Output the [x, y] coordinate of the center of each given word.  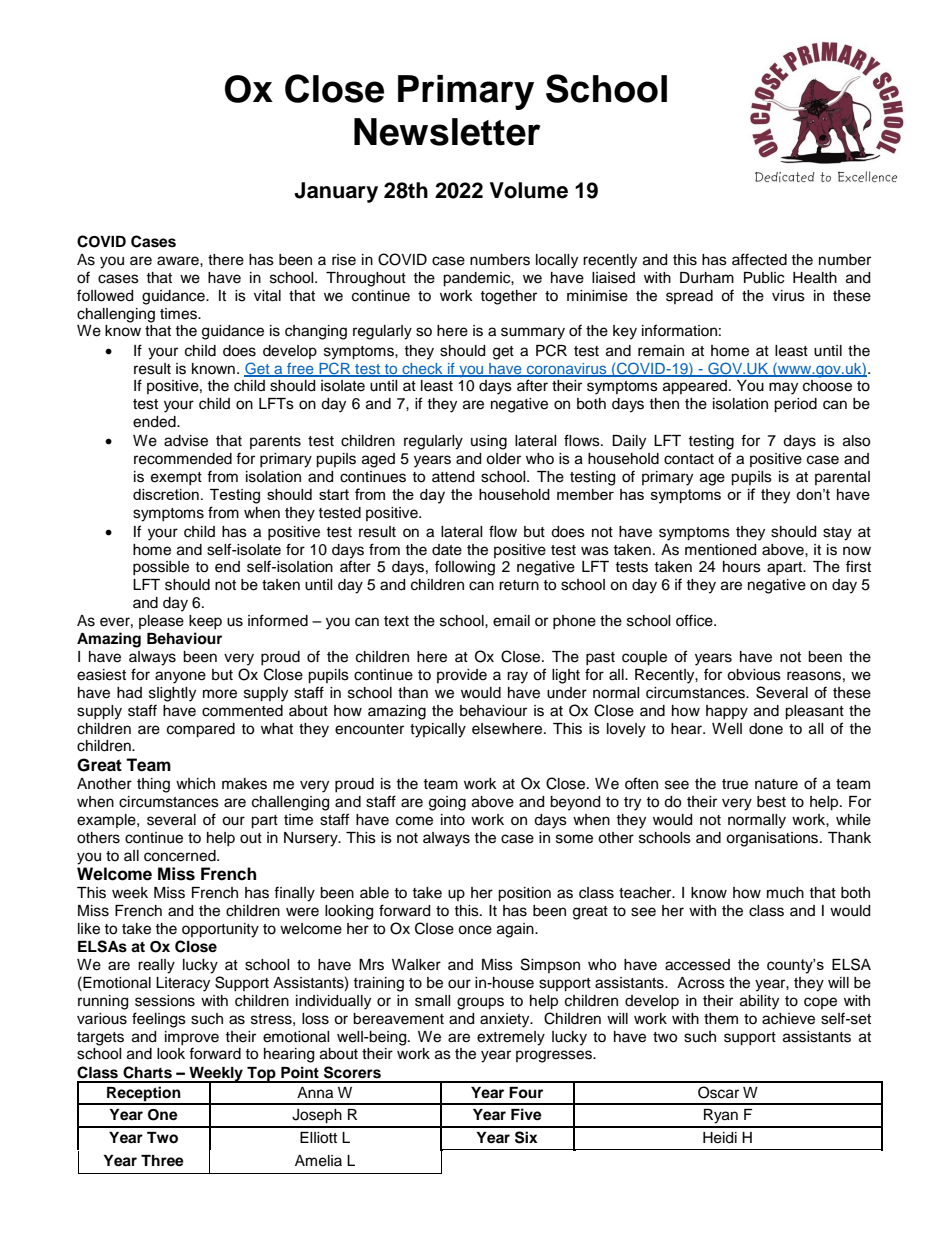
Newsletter [447, 132]
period [795, 405]
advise [186, 441]
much [785, 893]
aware [179, 261]
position [524, 894]
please [161, 622]
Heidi [720, 1138]
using [489, 442]
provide [462, 676]
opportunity [220, 930]
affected [759, 259]
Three [162, 1161]
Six [526, 1137]
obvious [754, 675]
